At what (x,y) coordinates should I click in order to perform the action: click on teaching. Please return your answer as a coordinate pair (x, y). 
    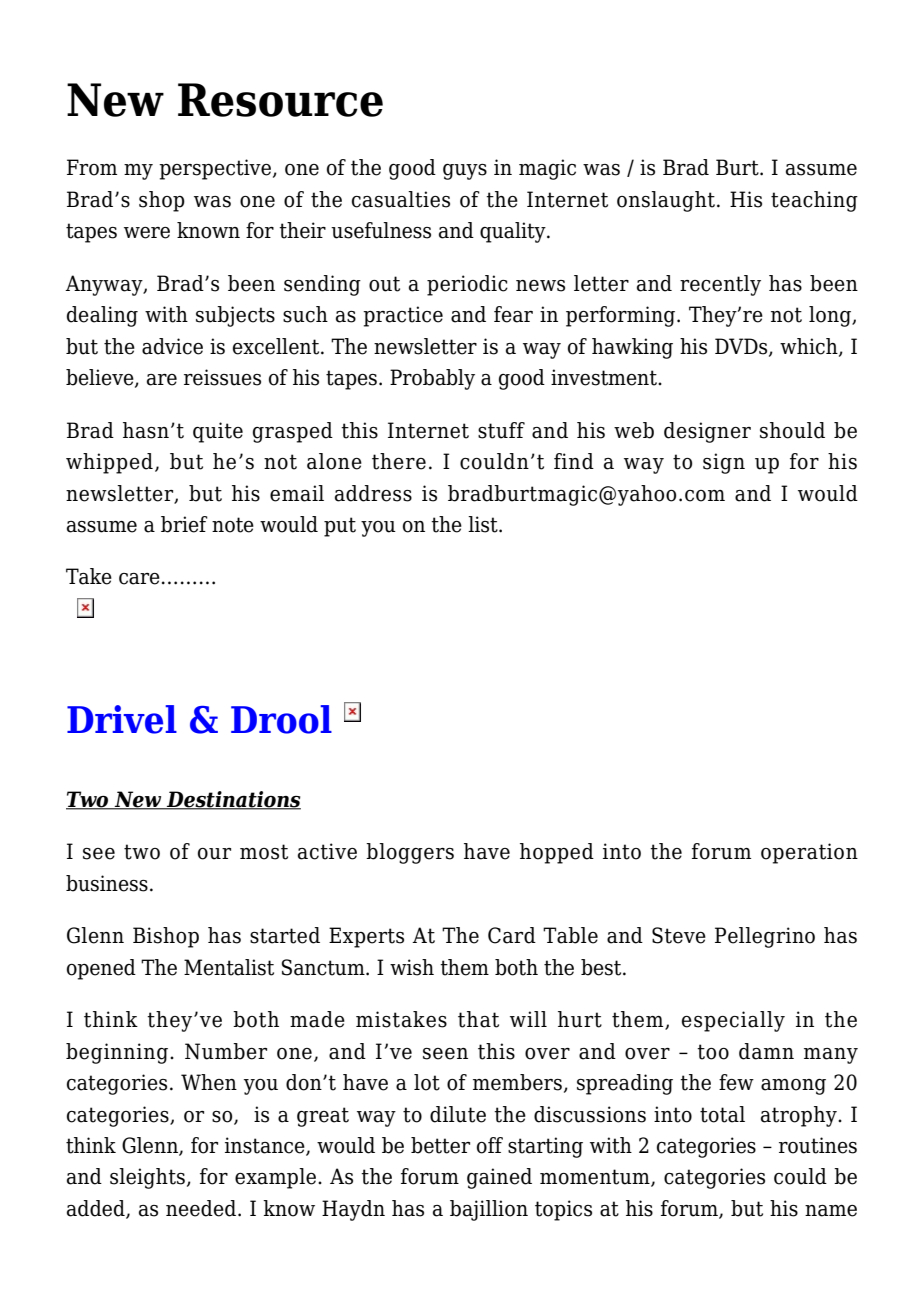
    Looking at the image, I should click on (814, 201).
